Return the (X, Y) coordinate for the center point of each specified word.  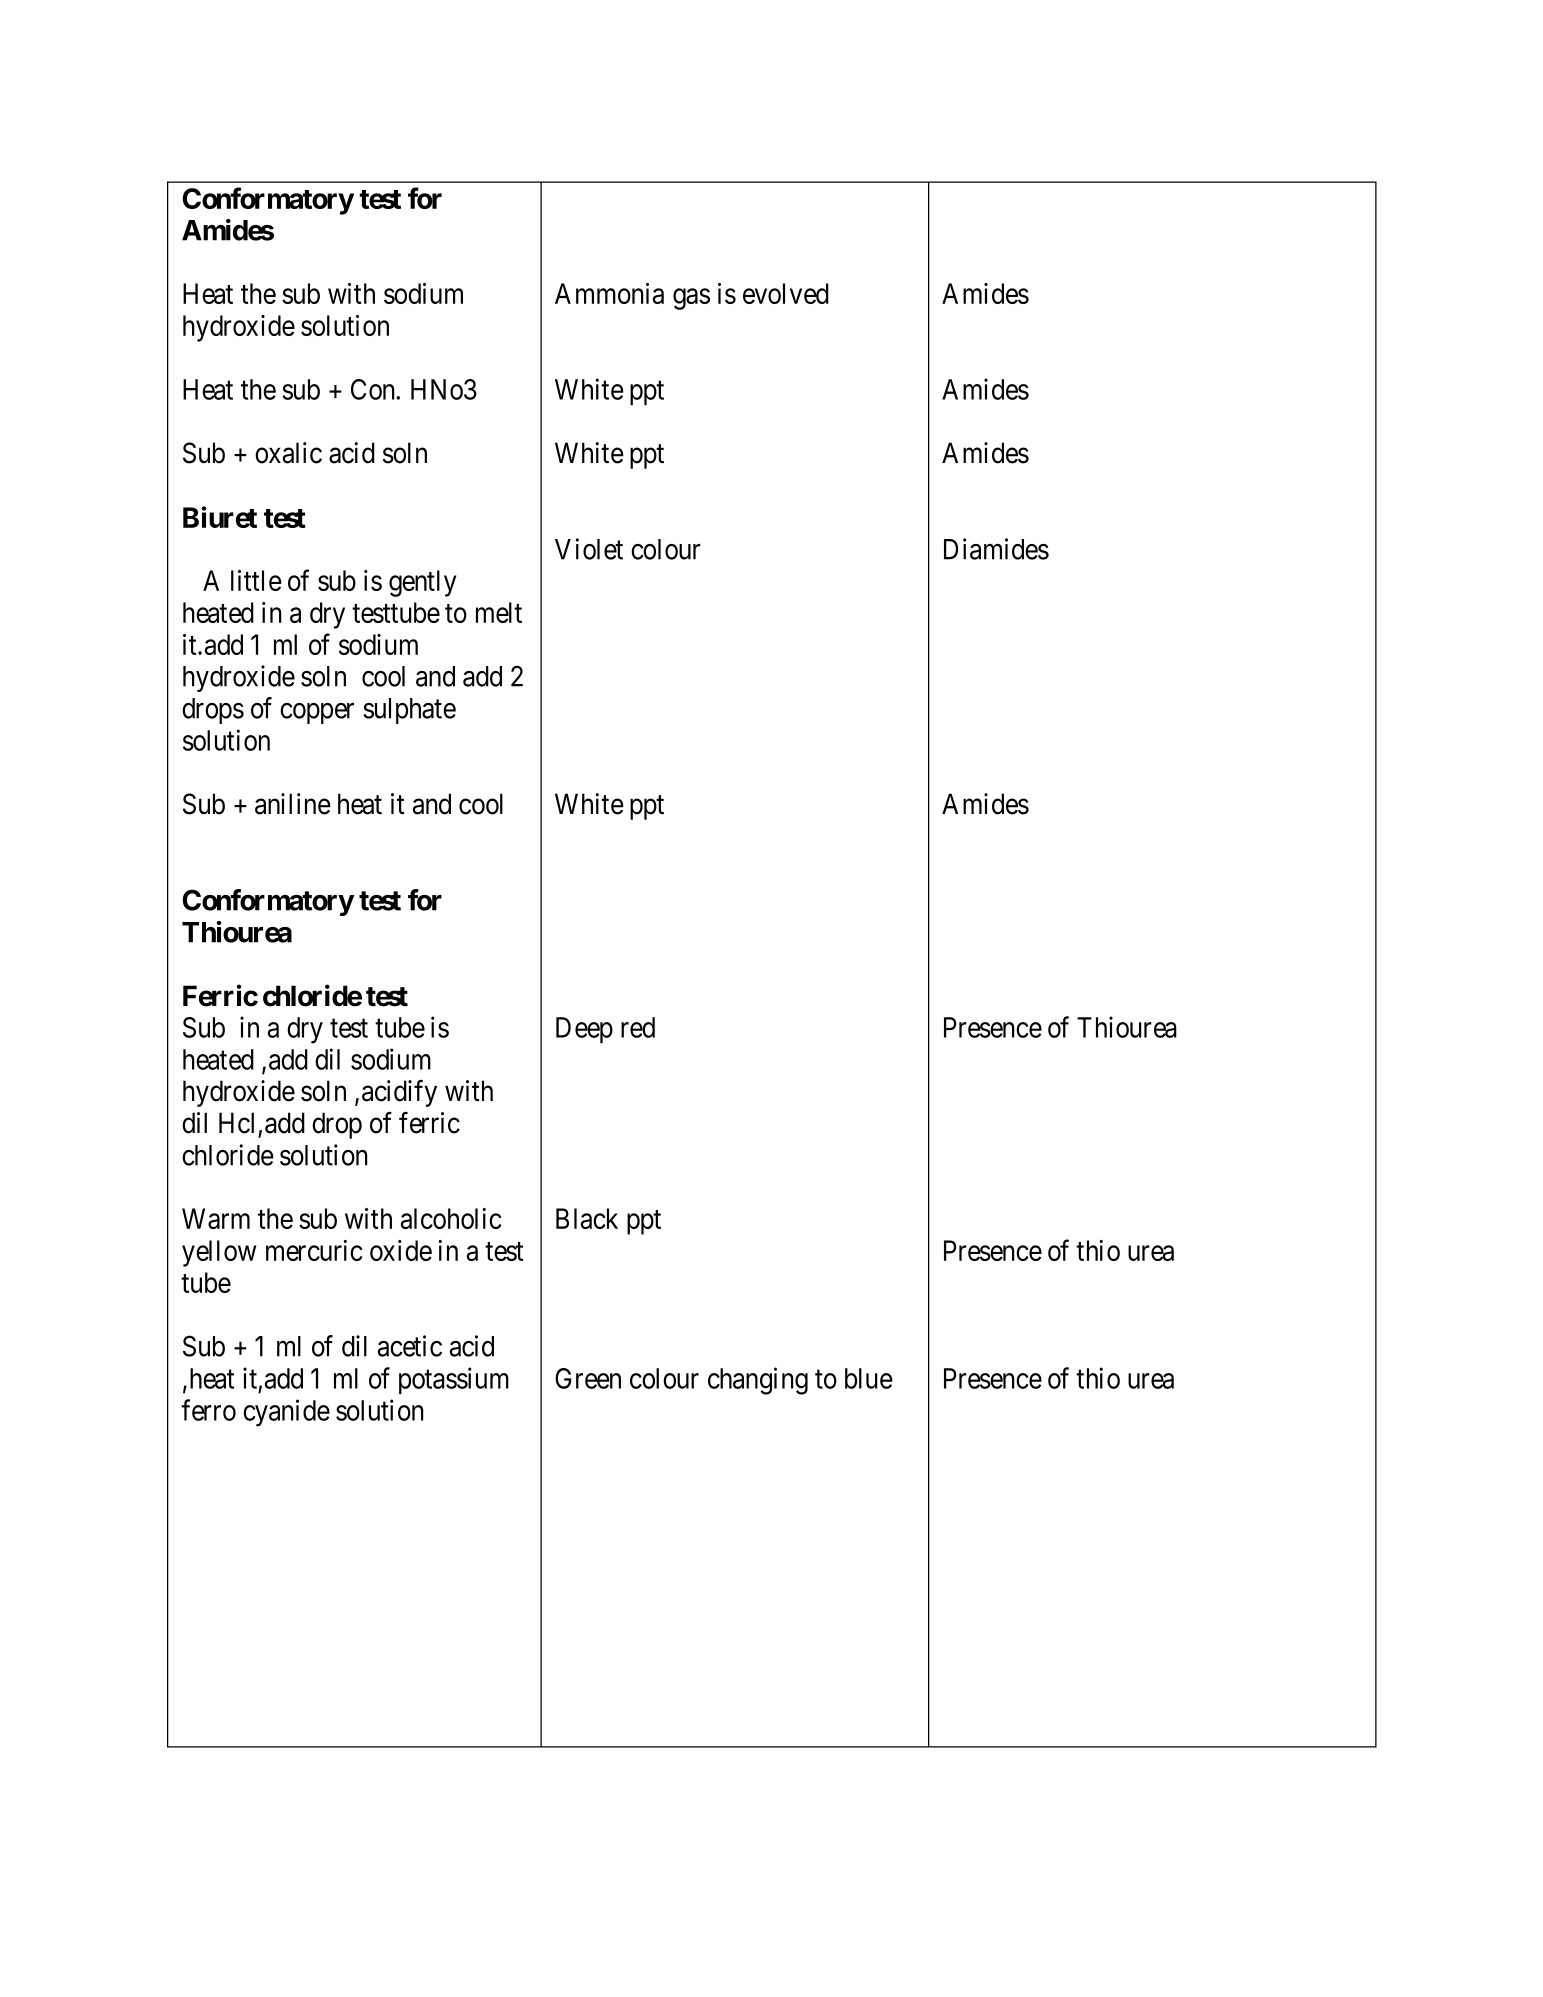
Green (588, 1378)
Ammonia (609, 293)
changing (758, 1381)
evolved (786, 293)
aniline (293, 804)
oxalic (288, 453)
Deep (584, 1030)
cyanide (286, 1413)
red (638, 1027)
